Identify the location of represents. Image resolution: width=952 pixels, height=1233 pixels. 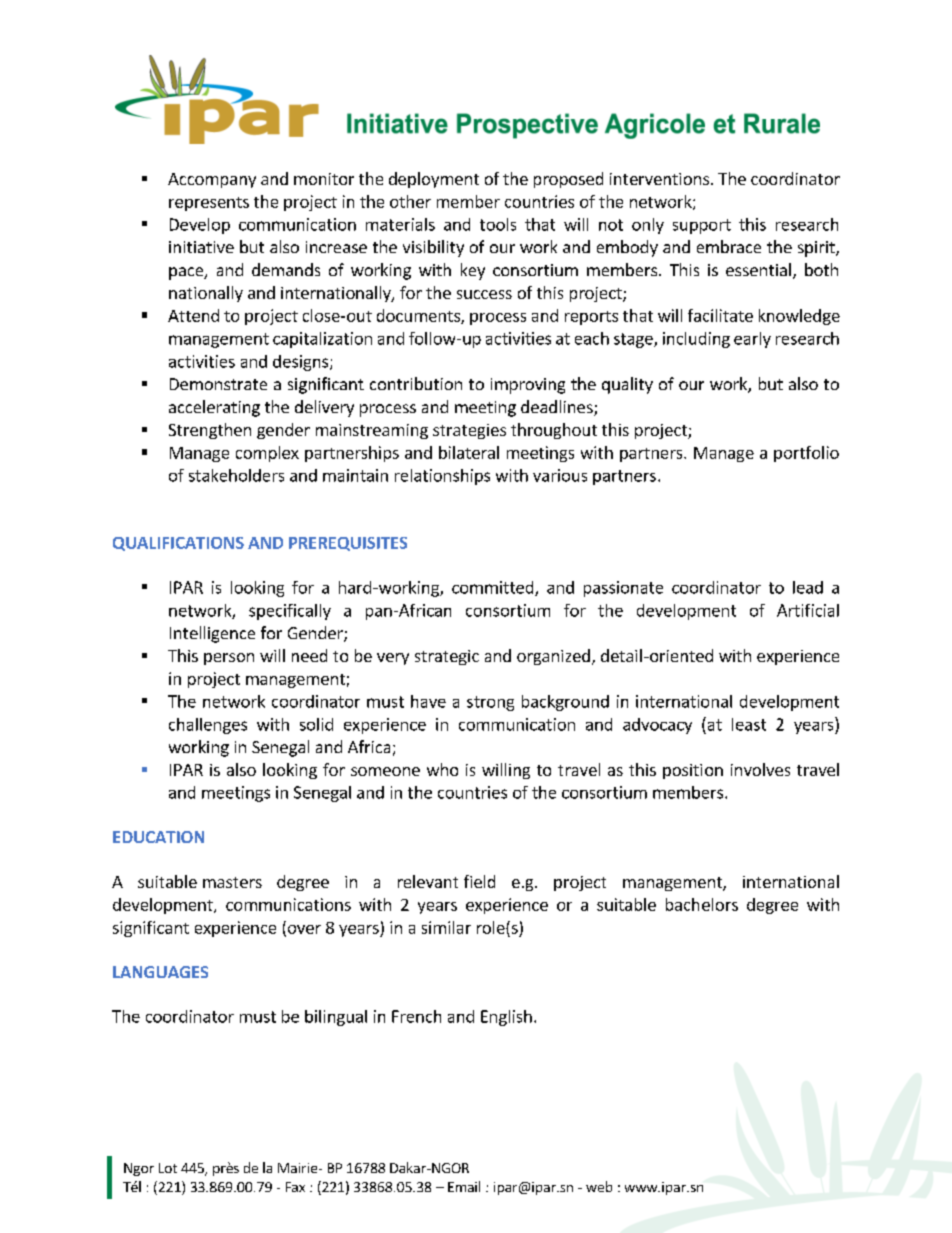
(209, 204).
